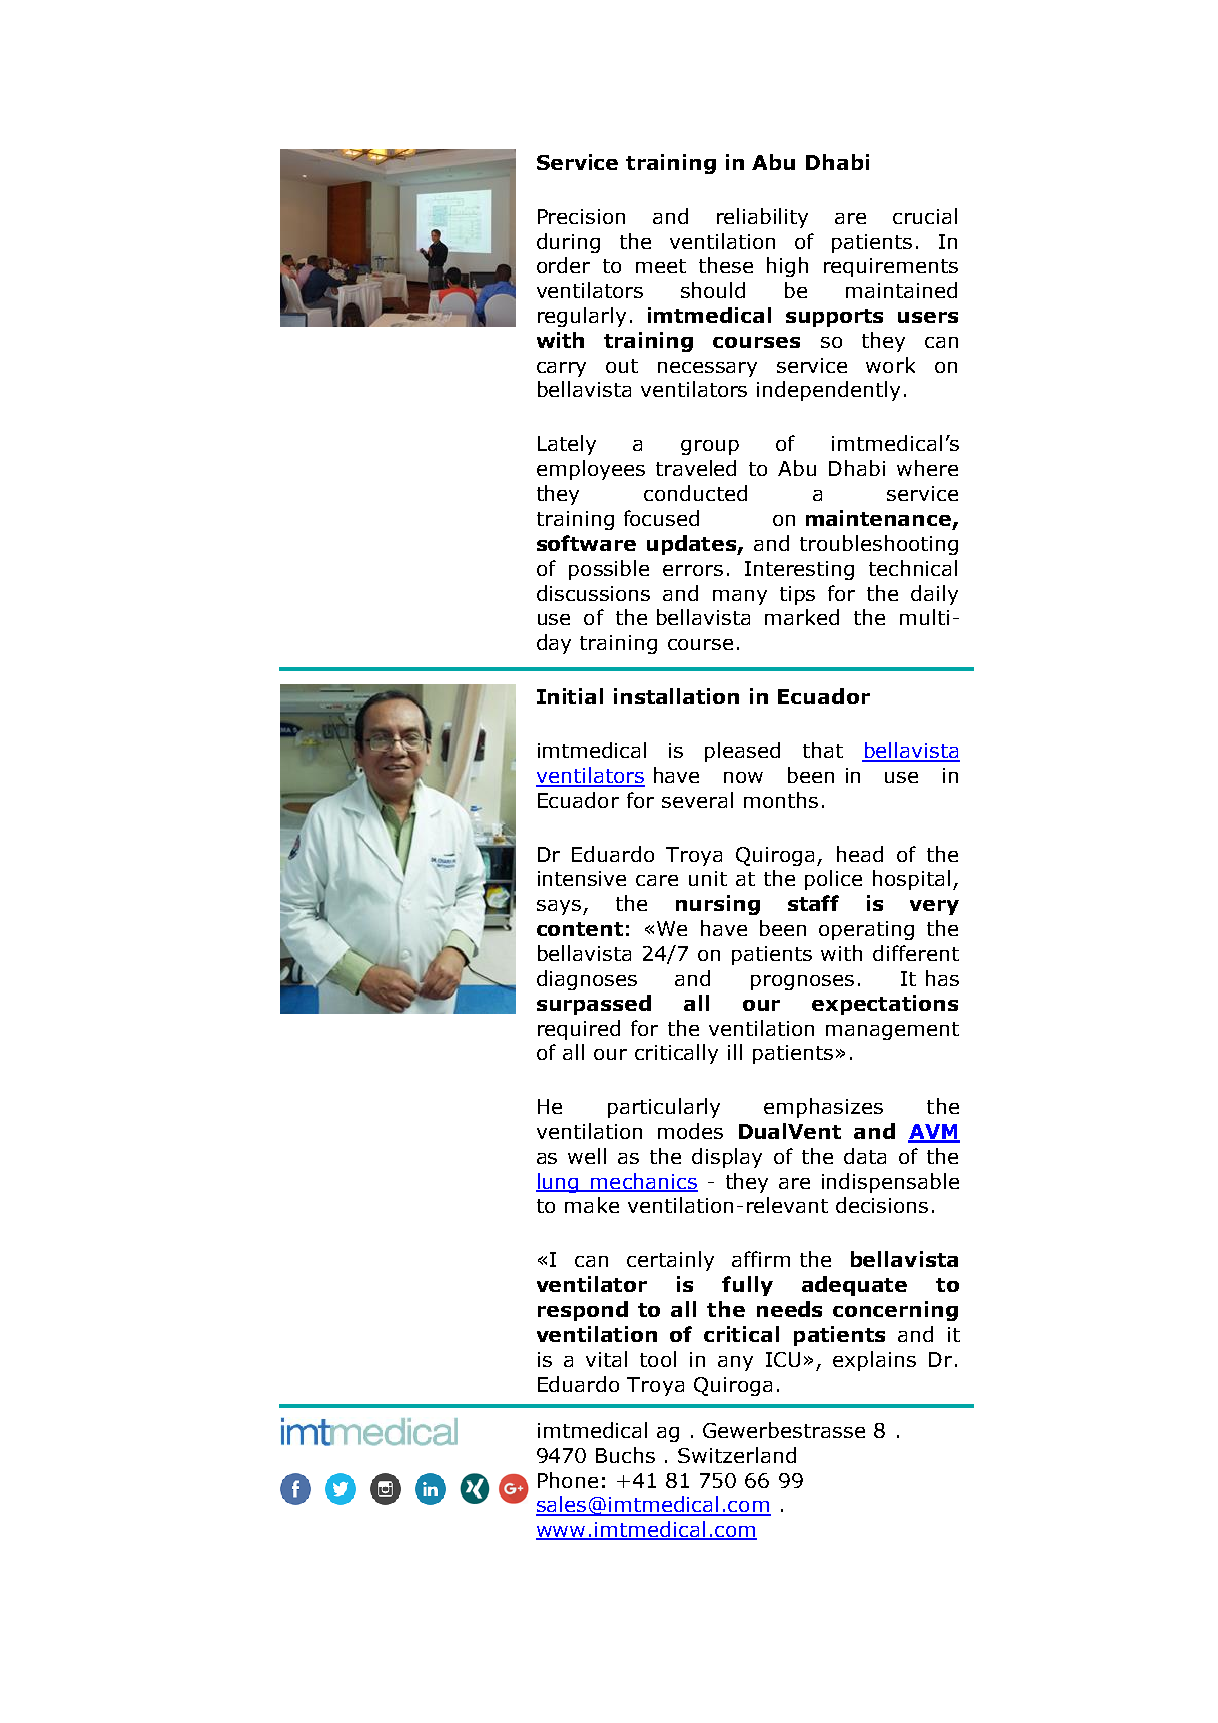  I want to click on these, so click(726, 265).
